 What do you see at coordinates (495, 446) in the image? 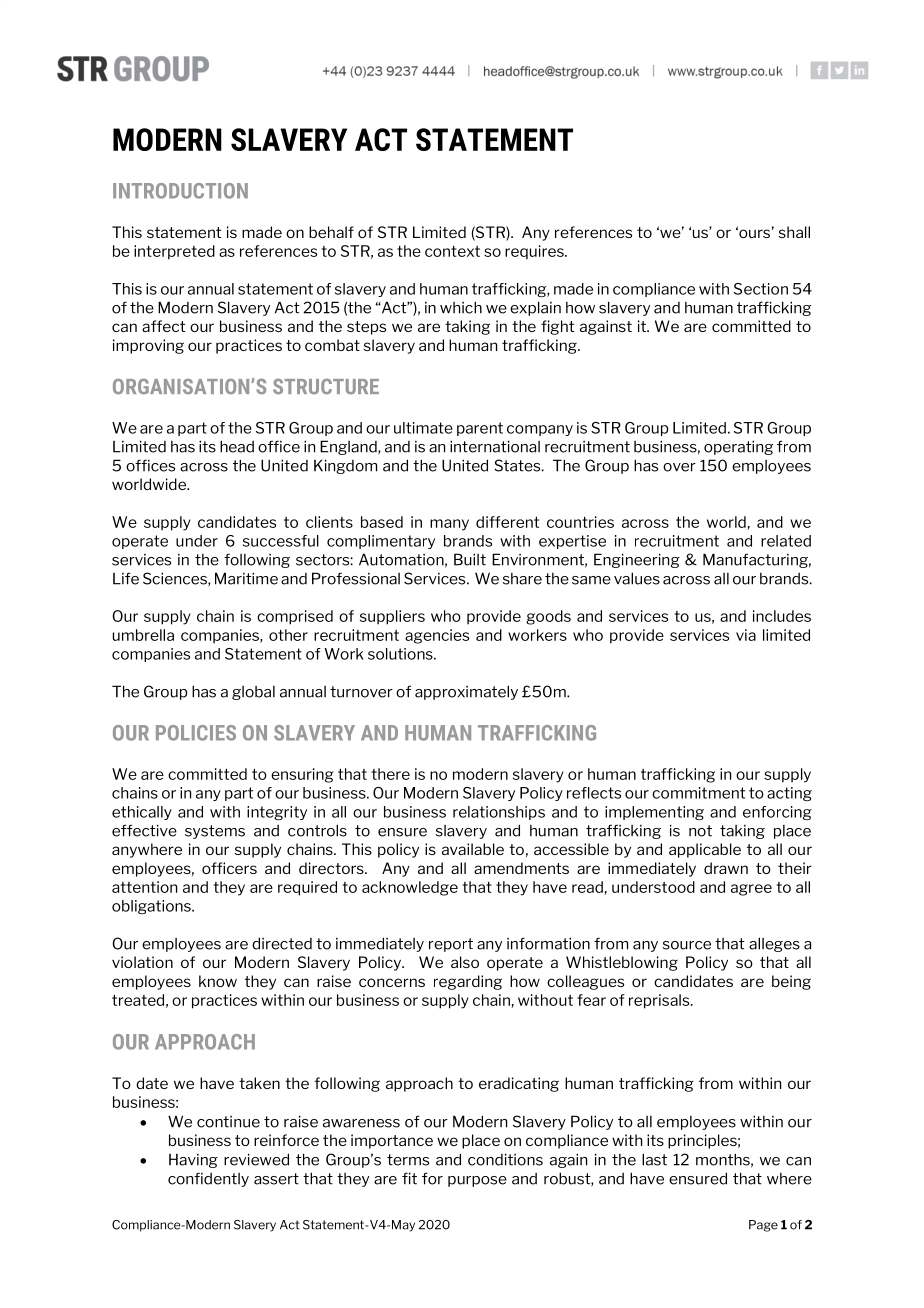
I see `international` at bounding box center [495, 446].
